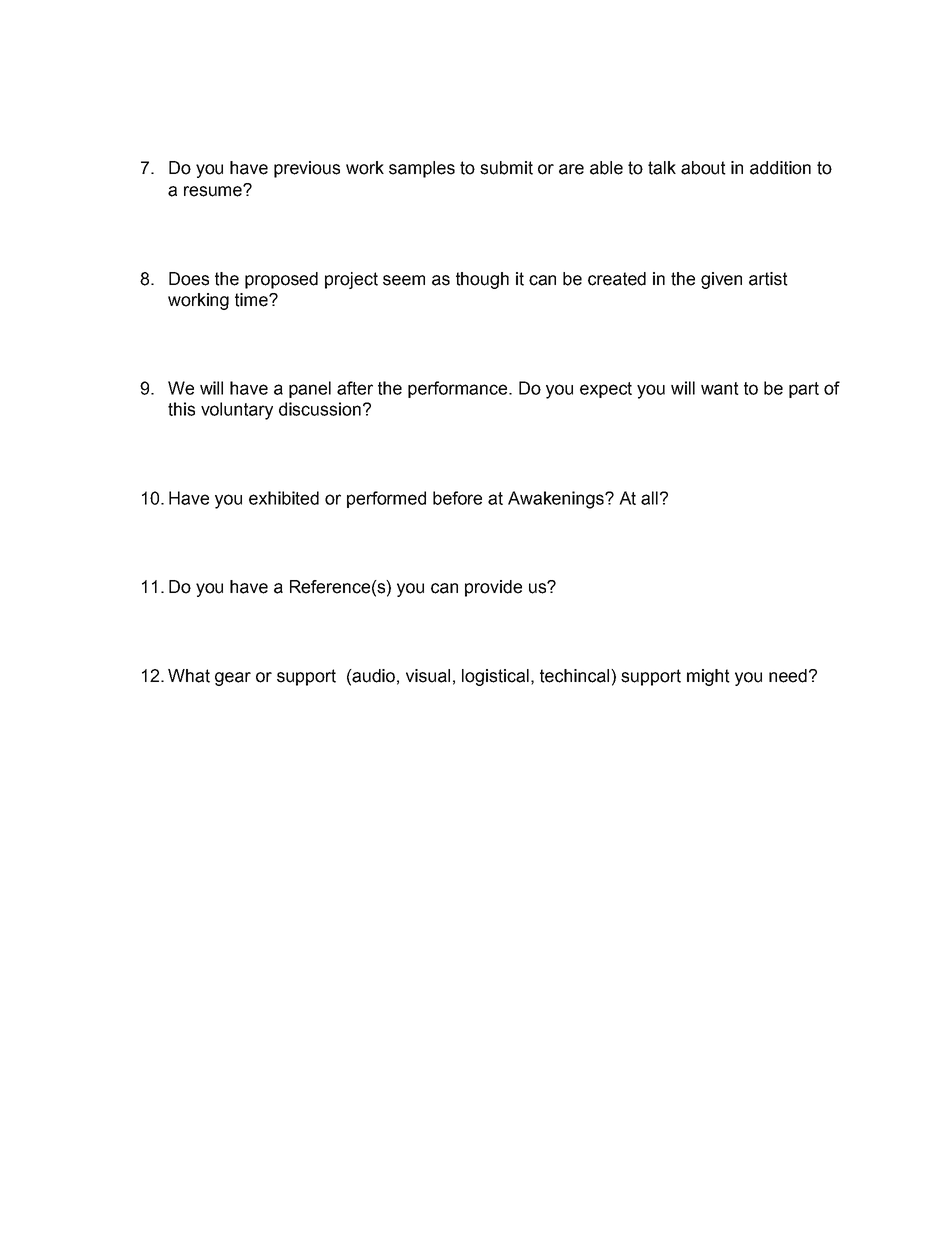 This document has height=1233, width=952. Describe the element at coordinates (506, 168) in the document. I see `submit` at that location.
